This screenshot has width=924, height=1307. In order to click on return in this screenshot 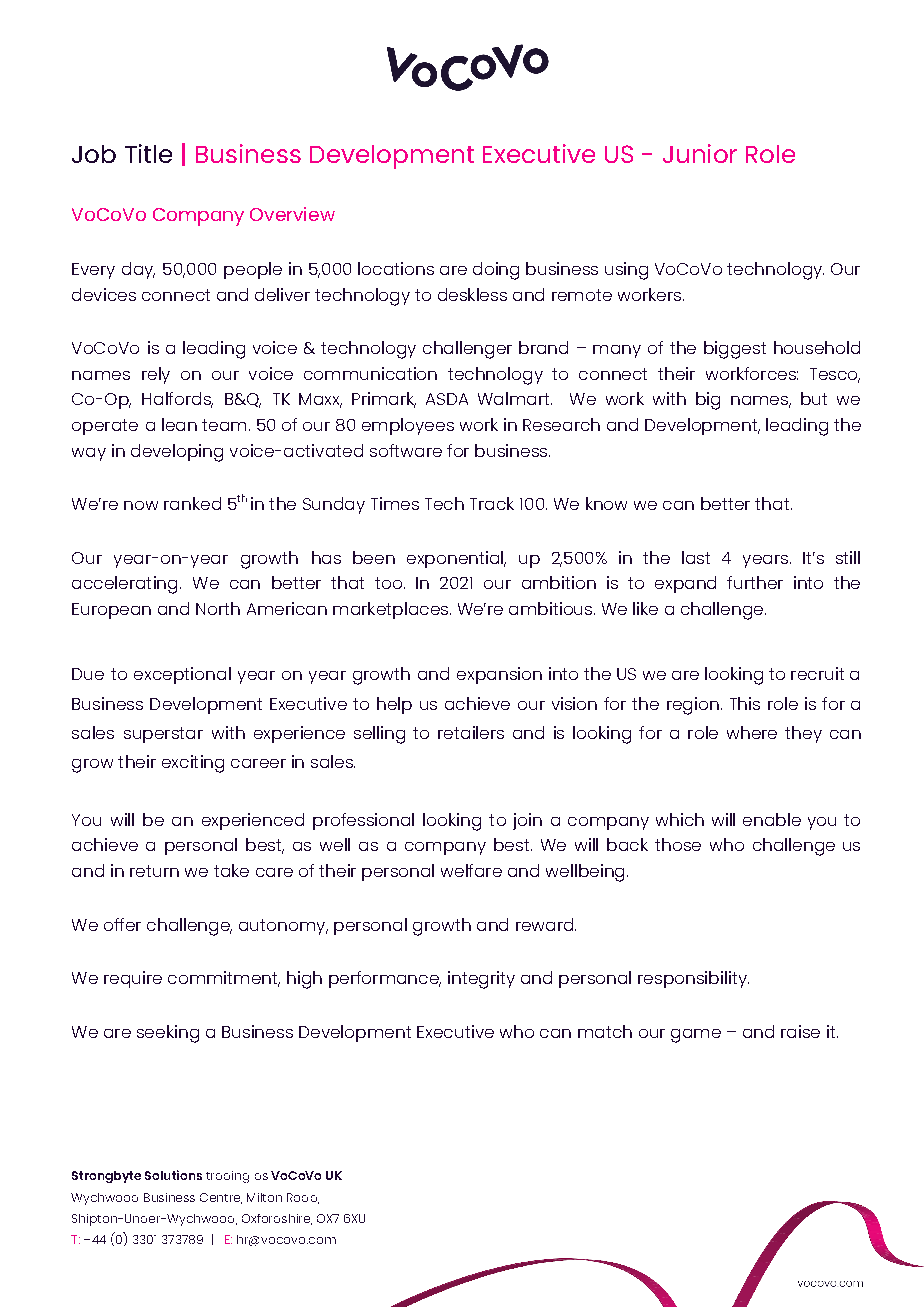, I will do `click(154, 871)`.
